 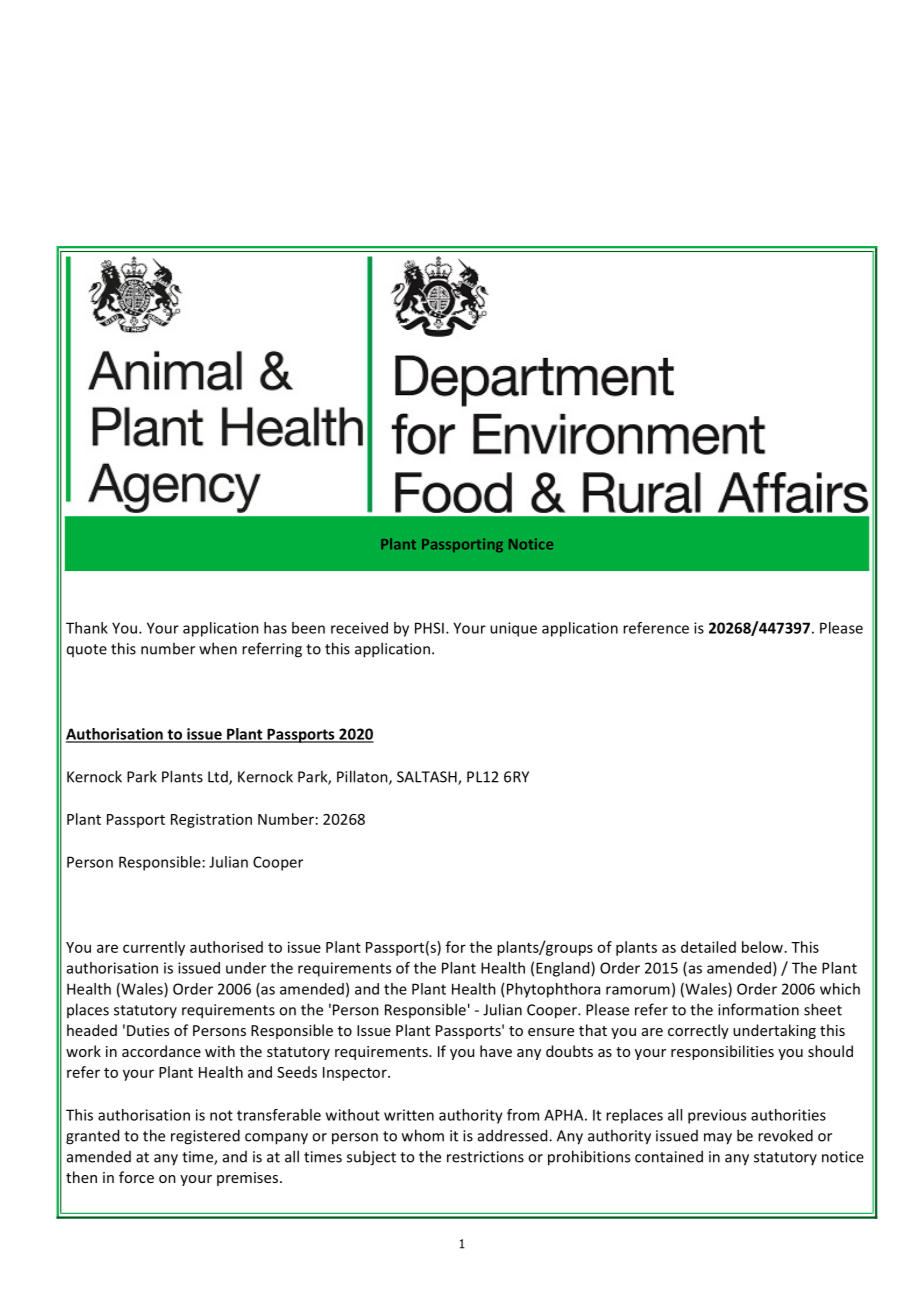 What do you see at coordinates (154, 948) in the image?
I see `currently` at bounding box center [154, 948].
